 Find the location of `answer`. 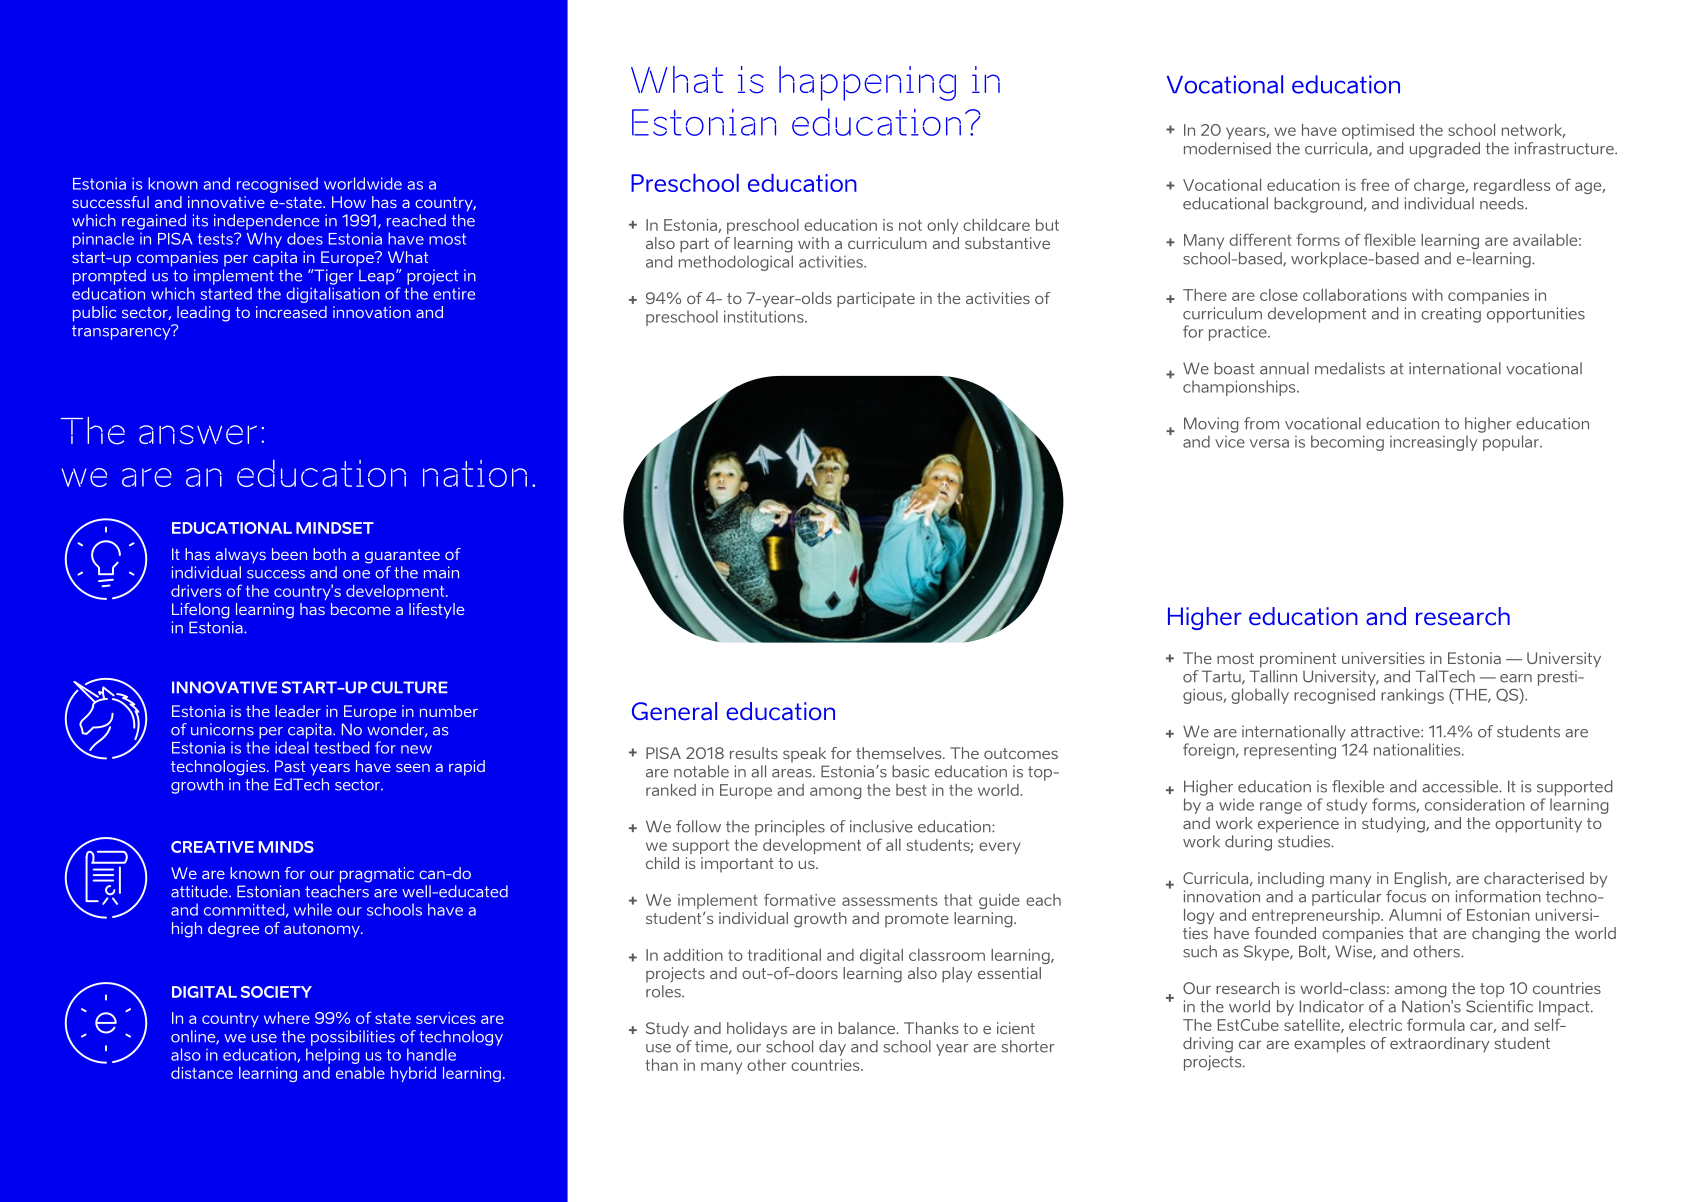

answer is located at coordinates (198, 435).
